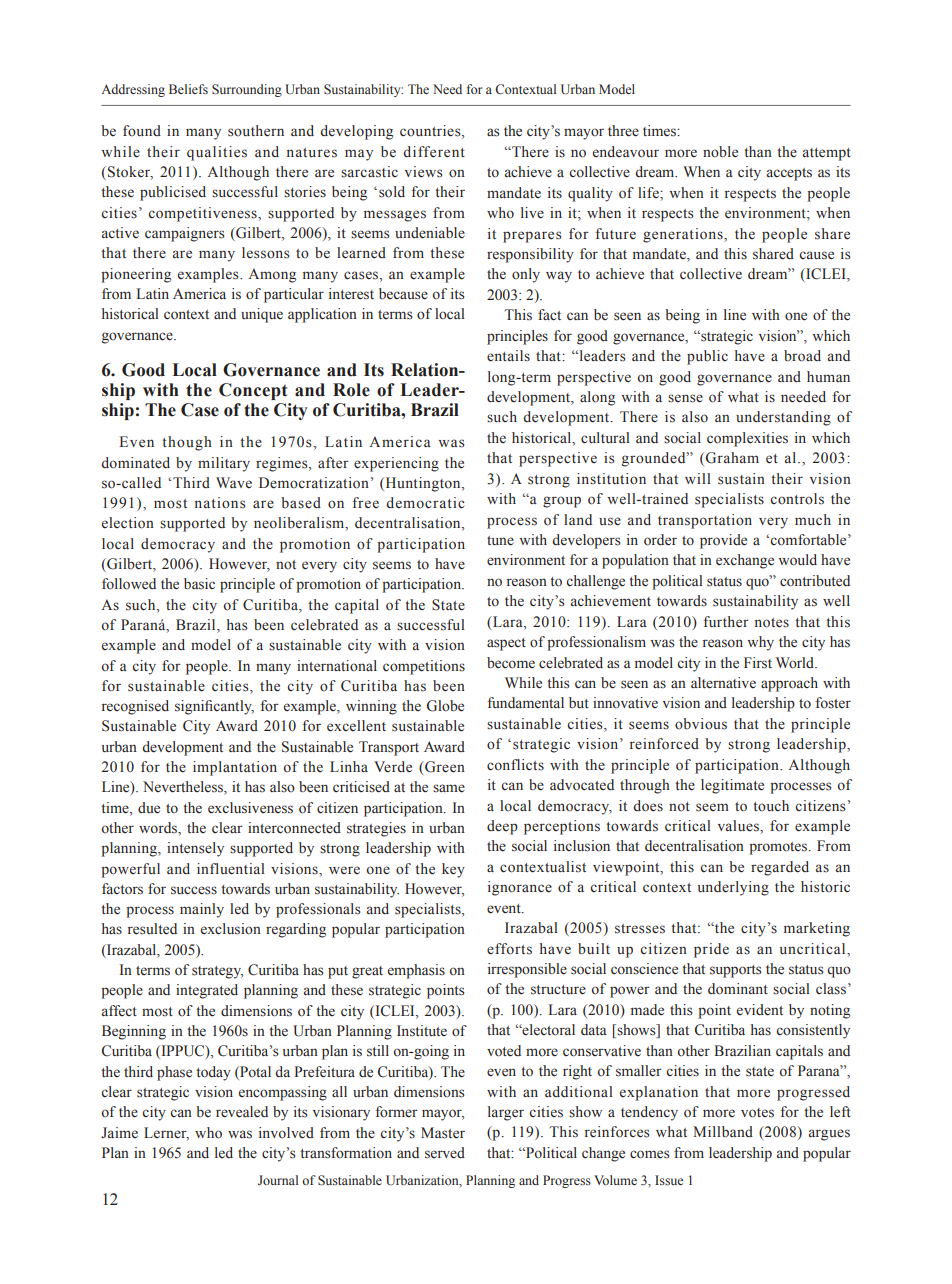 Image resolution: width=952 pixels, height=1284 pixels. I want to click on basic, so click(199, 584).
